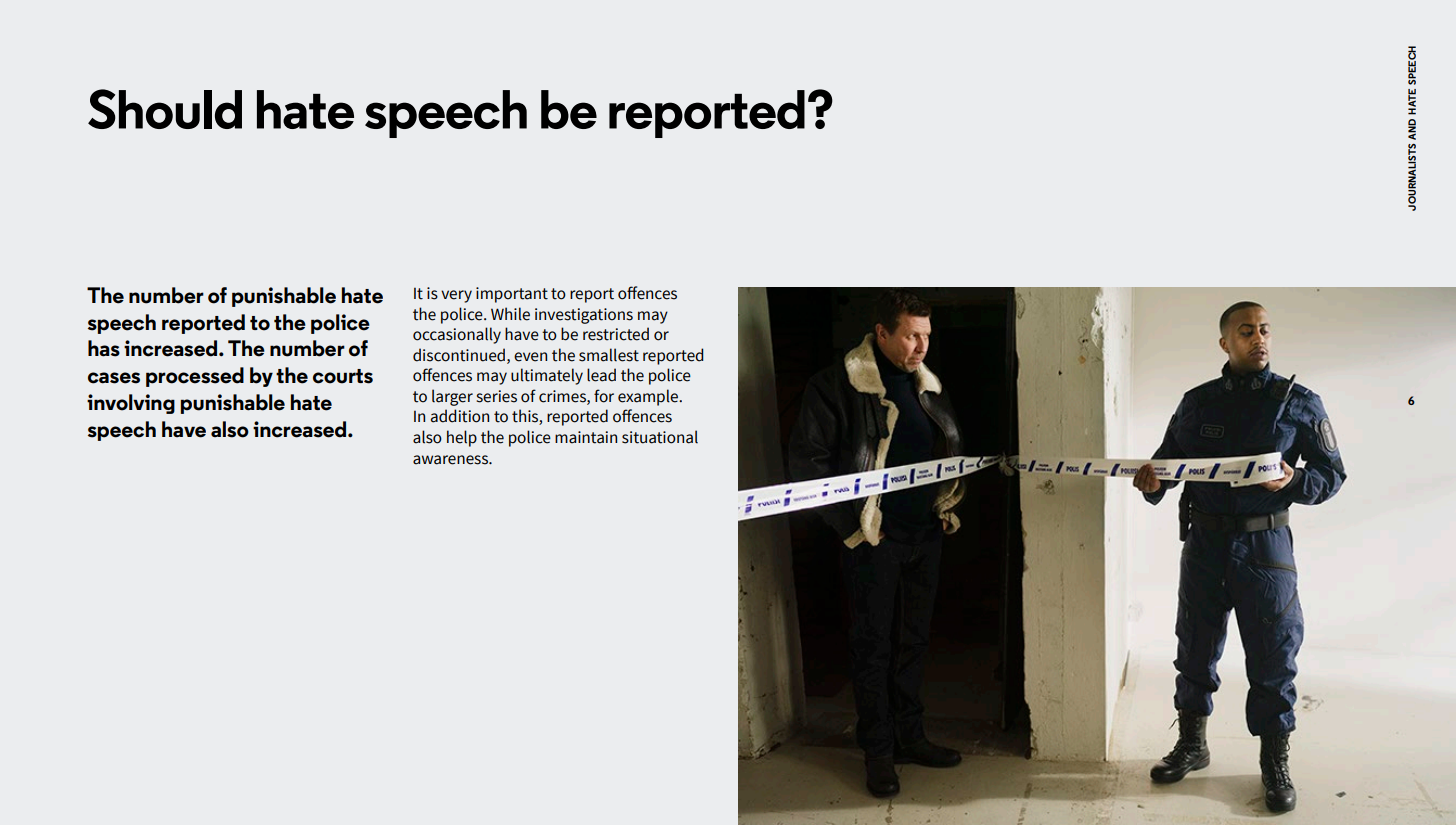 This page has width=1456, height=825. Describe the element at coordinates (609, 355) in the page. I see `smallest` at that location.
